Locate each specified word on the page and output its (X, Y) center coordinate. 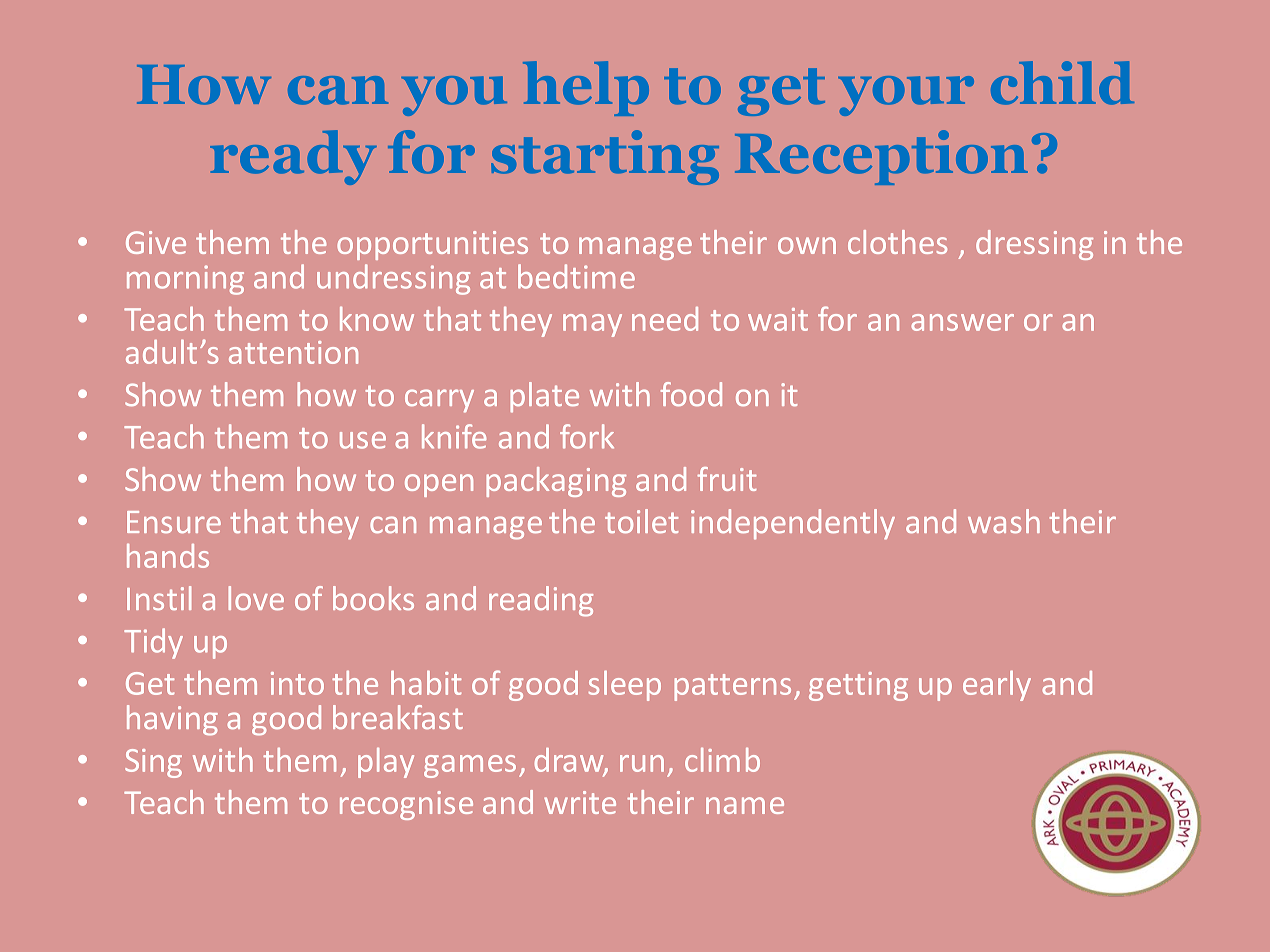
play (386, 763)
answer (962, 322)
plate (544, 397)
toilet (641, 521)
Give (156, 242)
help (586, 88)
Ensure (174, 522)
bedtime (576, 276)
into (297, 683)
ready (293, 157)
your (906, 96)
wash (1004, 521)
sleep (625, 686)
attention (293, 352)
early (997, 686)
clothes (897, 242)
